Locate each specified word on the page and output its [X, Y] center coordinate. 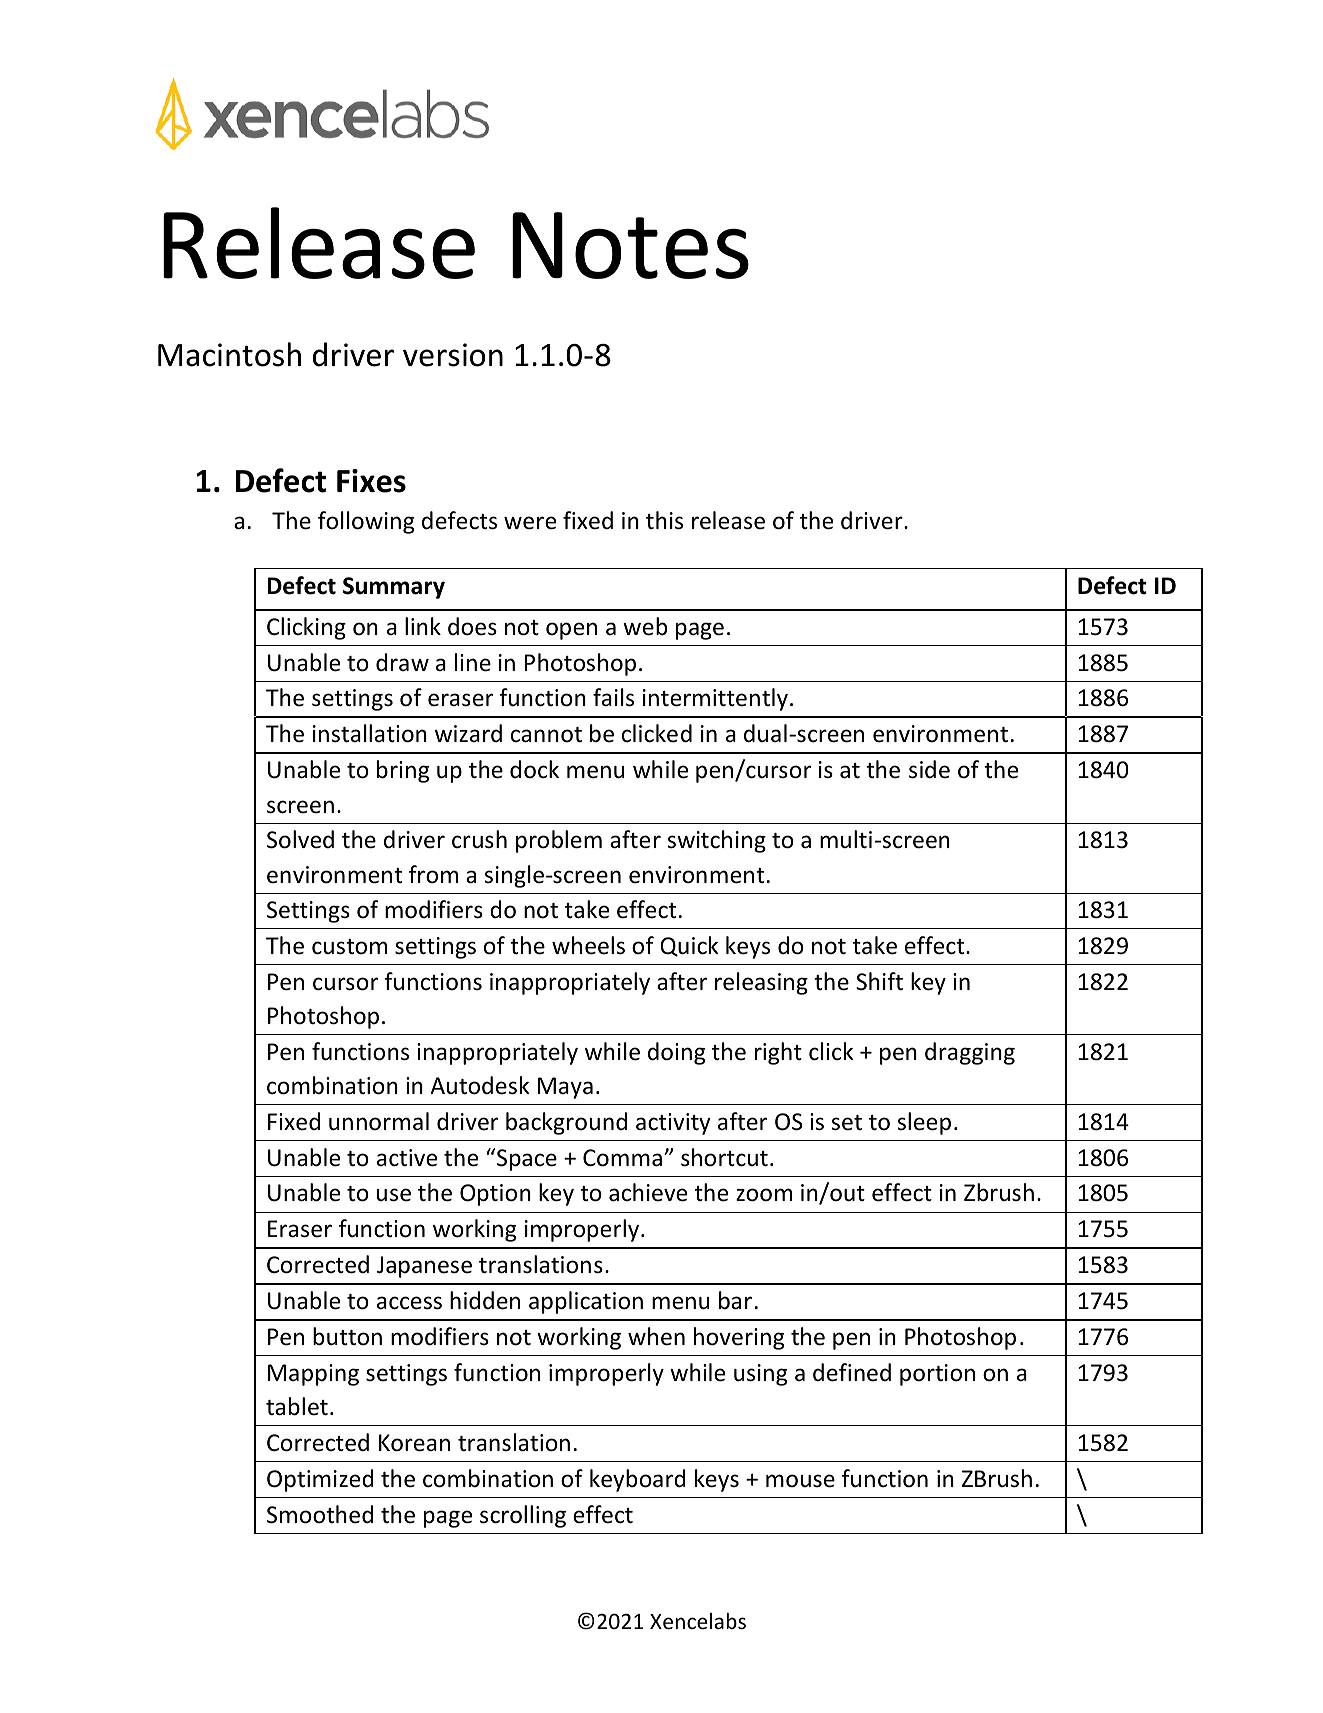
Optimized [320, 1480]
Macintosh [229, 354]
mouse [800, 1481]
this [664, 520]
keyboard [638, 1480]
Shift [879, 981]
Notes [630, 245]
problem [559, 841]
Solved [300, 839]
